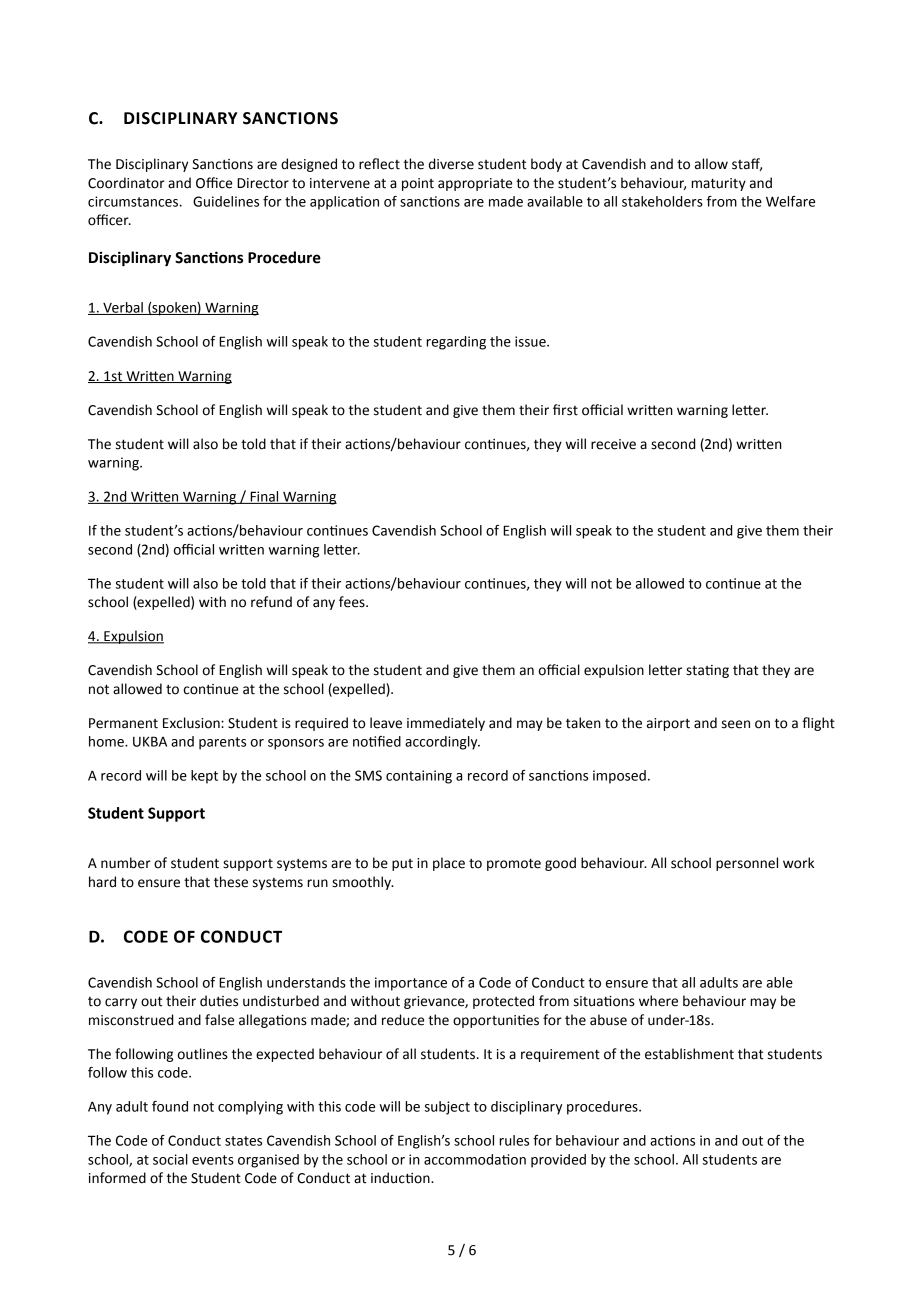 This image has width=924, height=1308. I want to click on stating, so click(707, 671).
